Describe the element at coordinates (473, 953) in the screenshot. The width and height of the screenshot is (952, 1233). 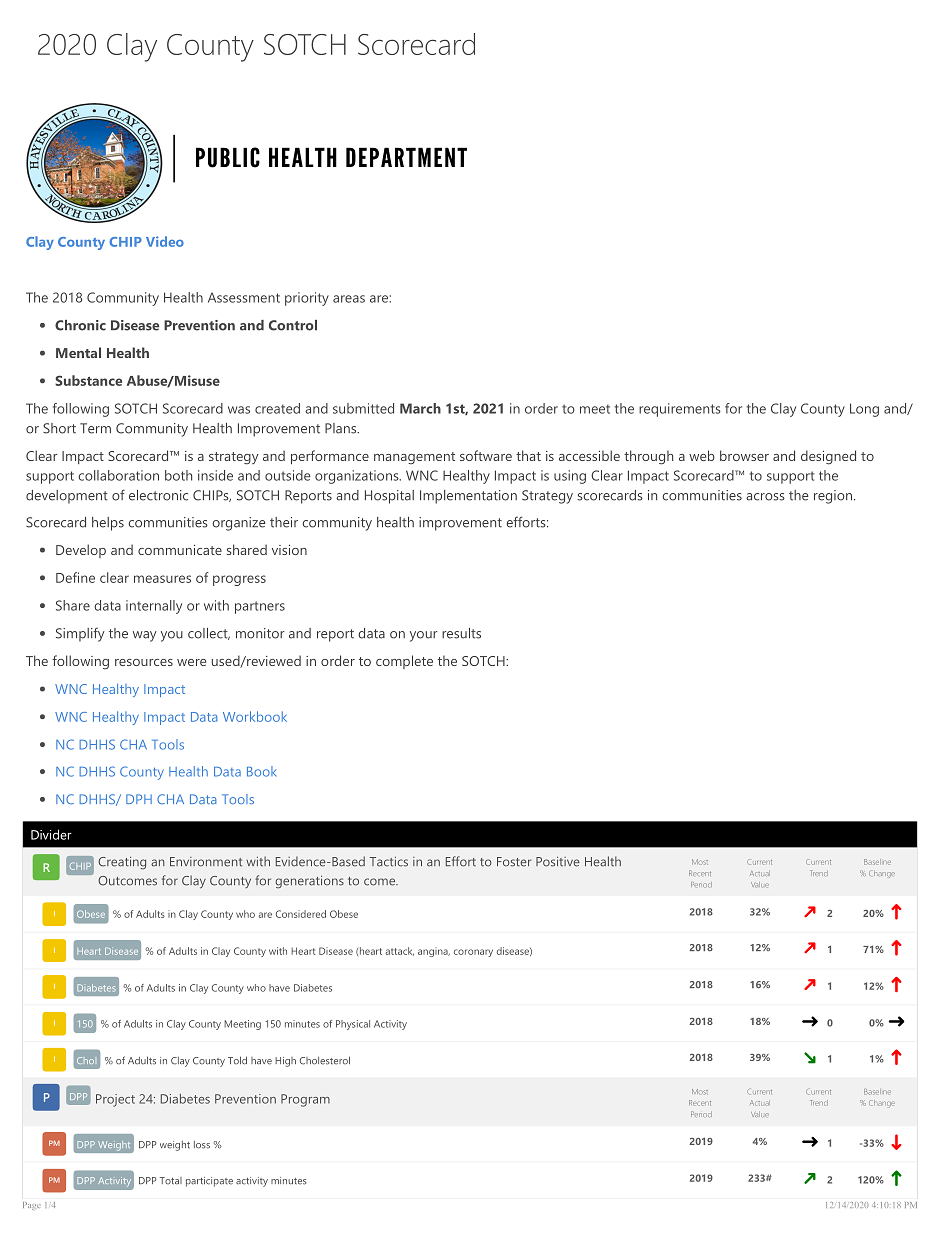
I see `coronary` at that location.
